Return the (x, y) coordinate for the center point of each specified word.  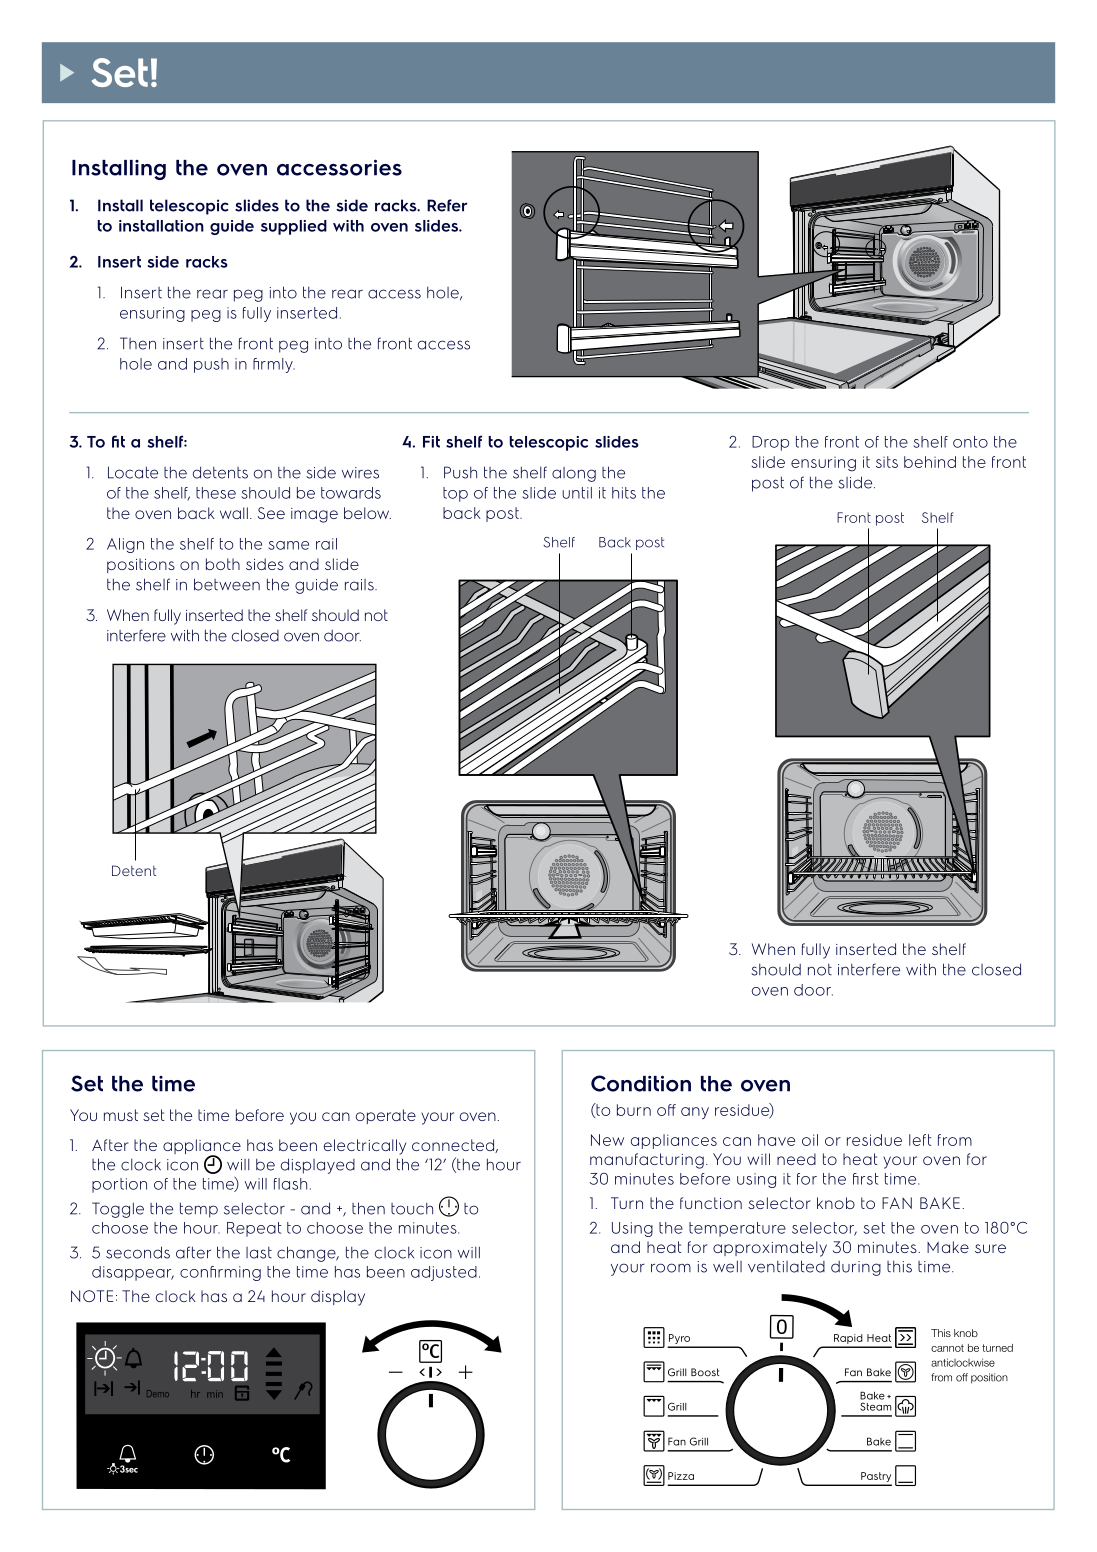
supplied (294, 227)
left (920, 1140)
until (577, 493)
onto (970, 442)
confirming (220, 1273)
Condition (641, 1083)
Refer (447, 205)
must (121, 1115)
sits (887, 462)
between (227, 584)
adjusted (444, 1273)
